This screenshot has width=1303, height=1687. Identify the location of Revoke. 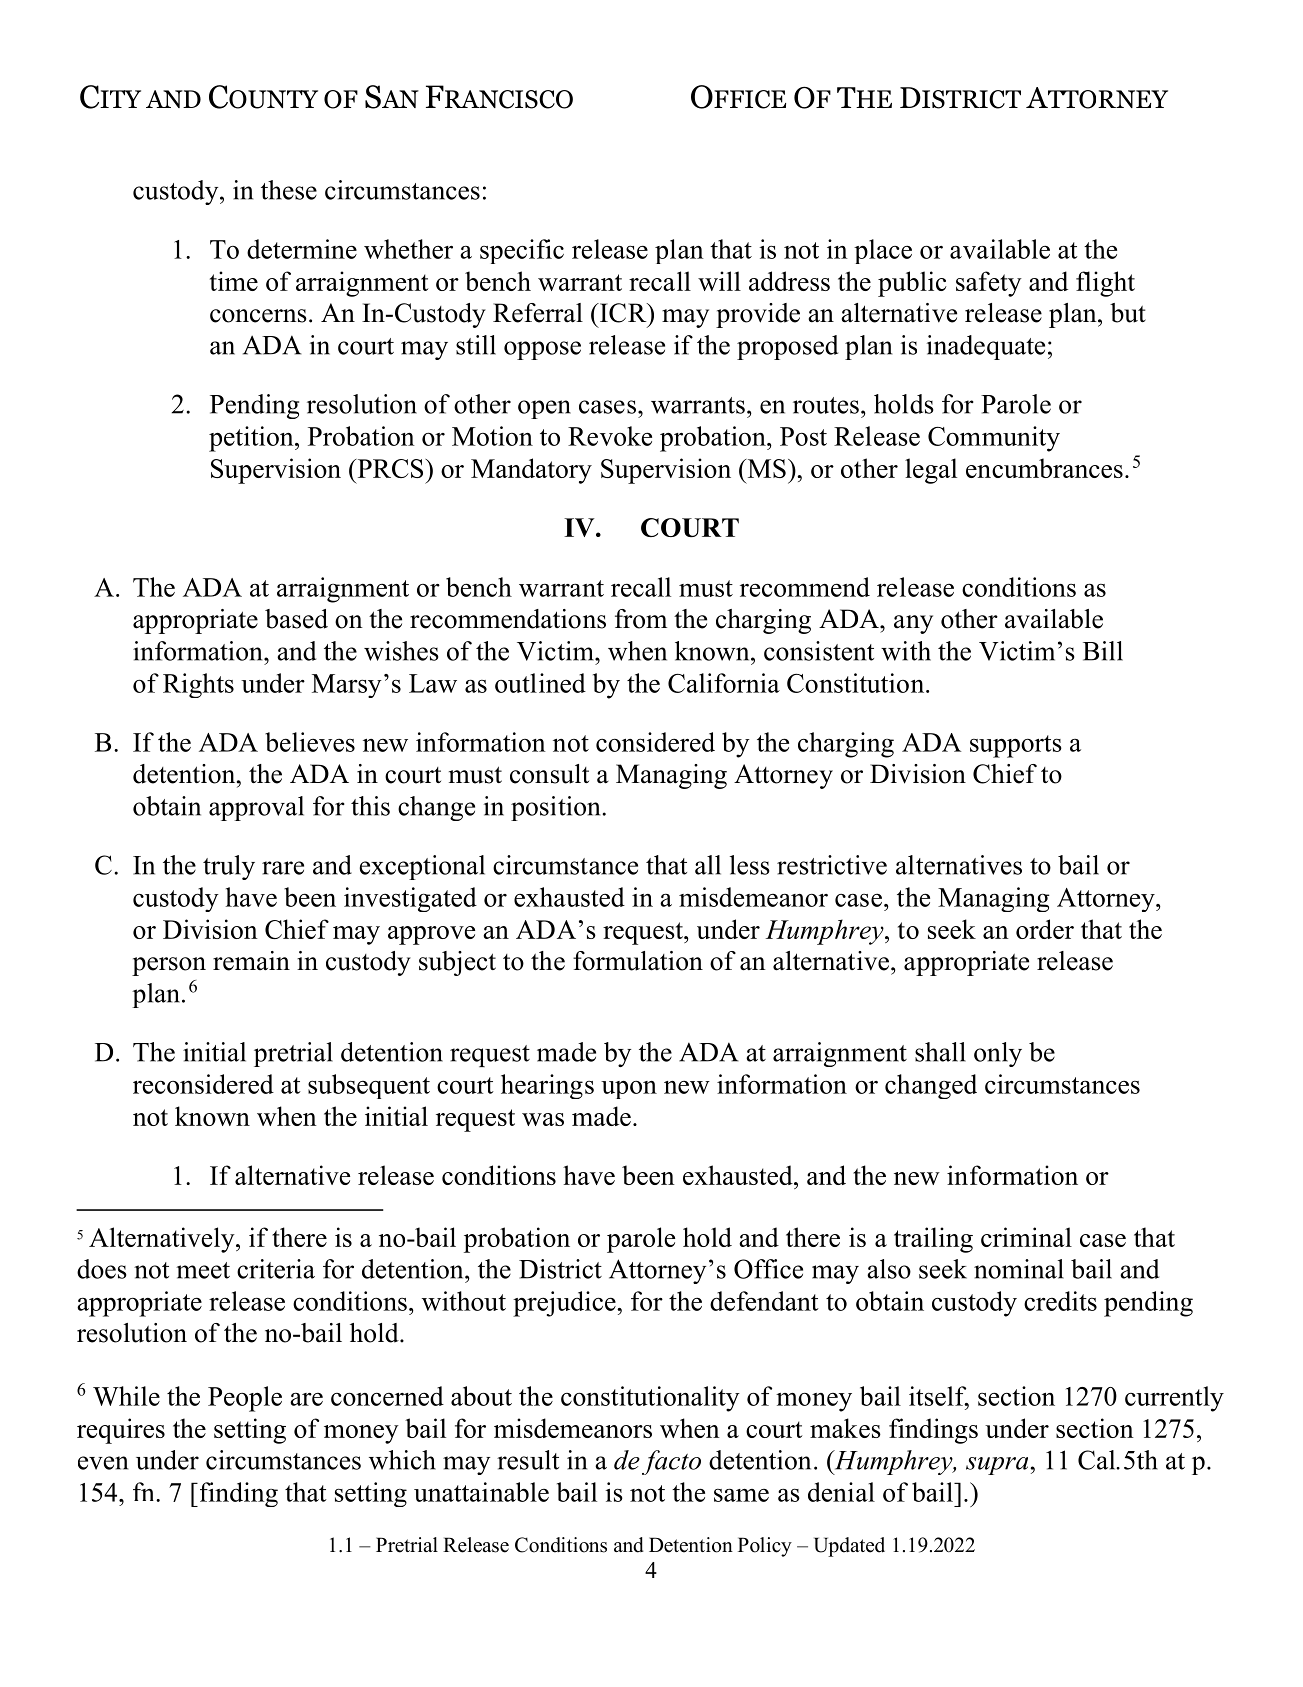
(610, 436).
